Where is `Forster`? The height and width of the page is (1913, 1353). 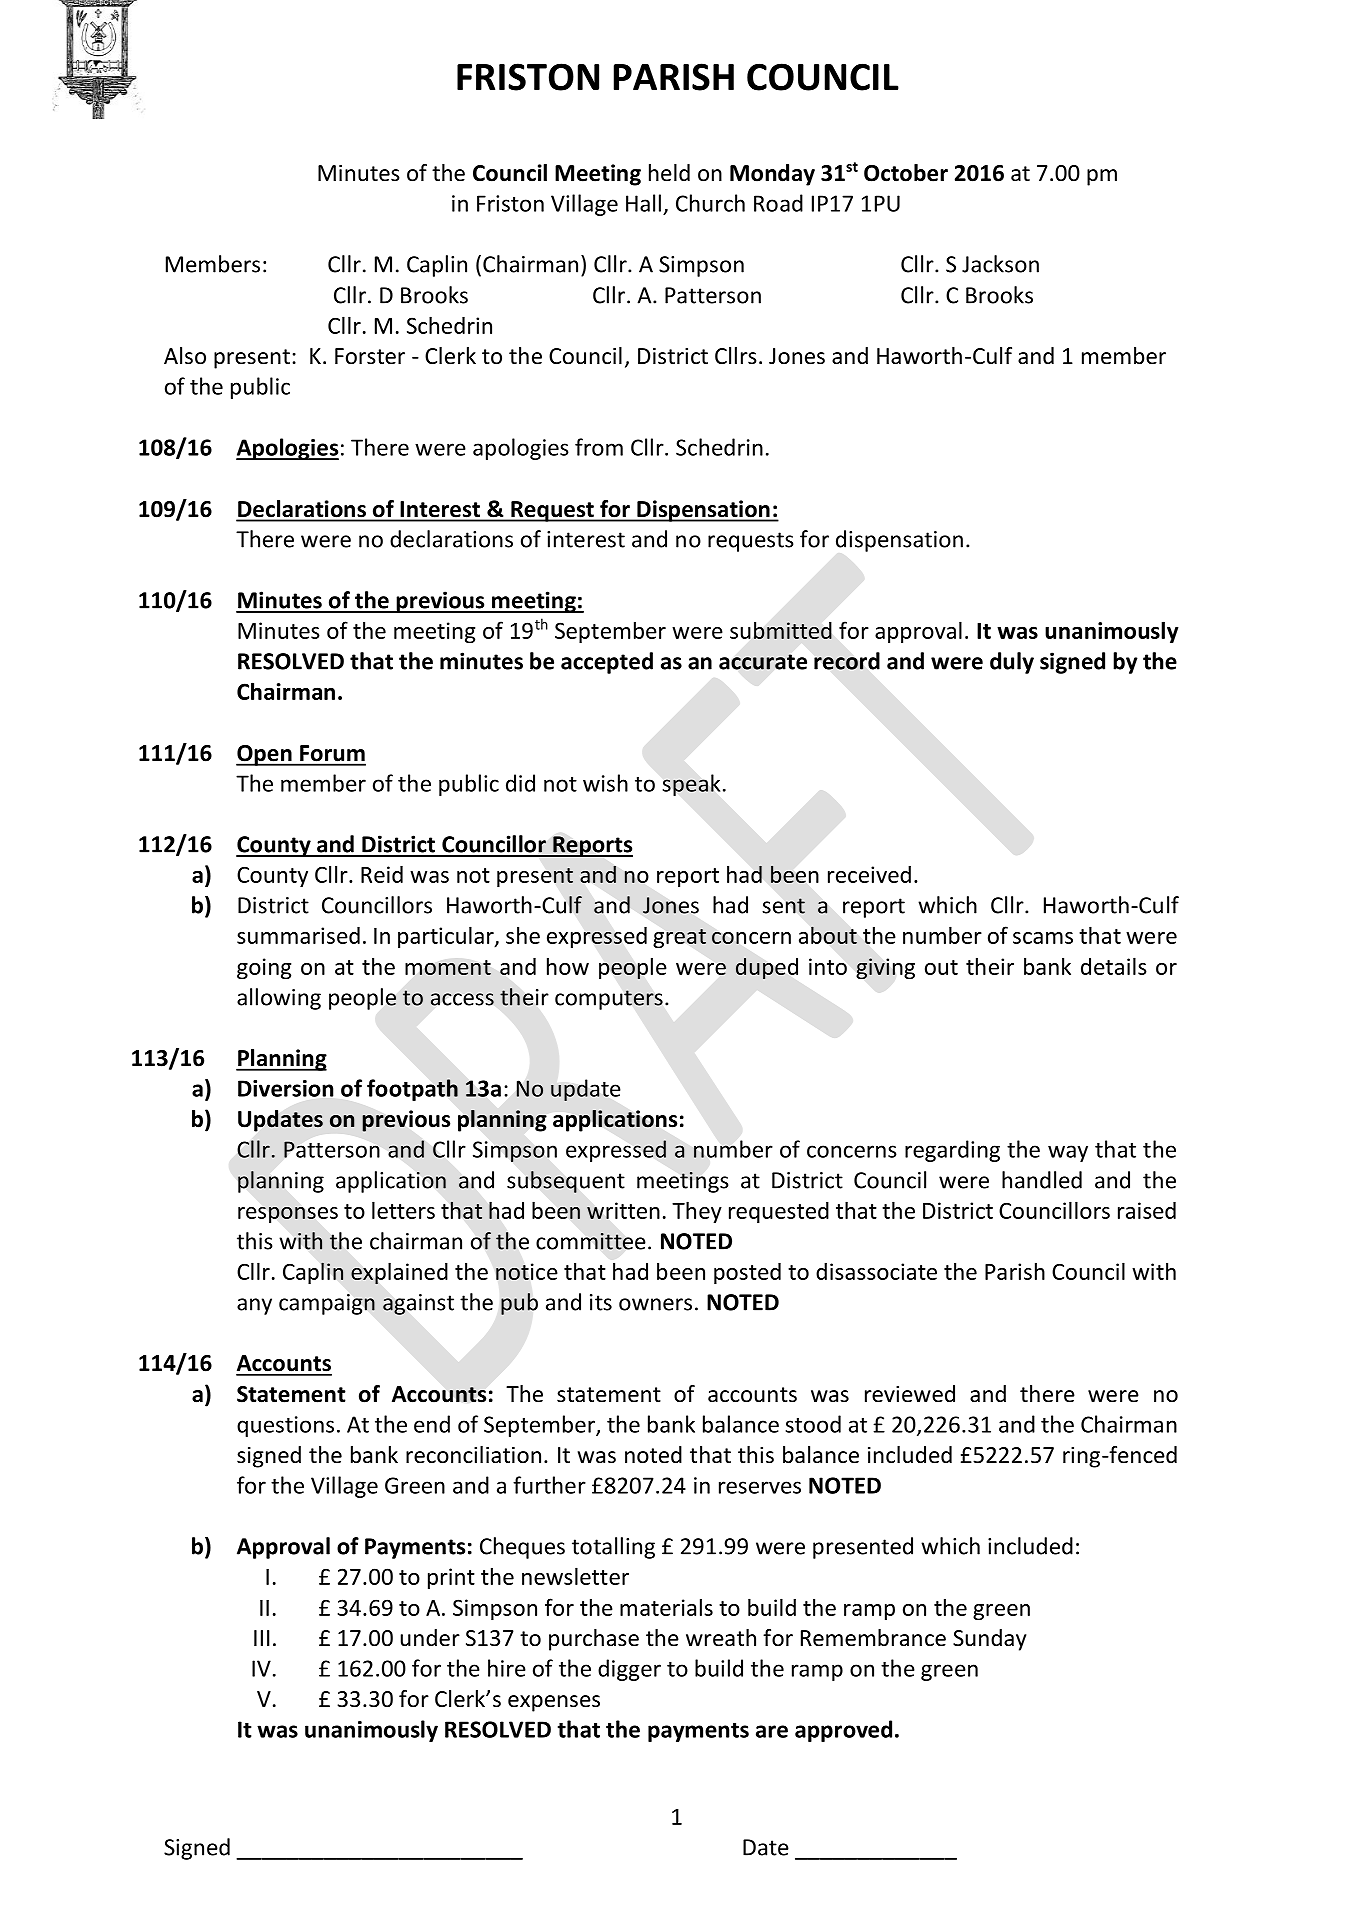 Forster is located at coordinates (370, 356).
